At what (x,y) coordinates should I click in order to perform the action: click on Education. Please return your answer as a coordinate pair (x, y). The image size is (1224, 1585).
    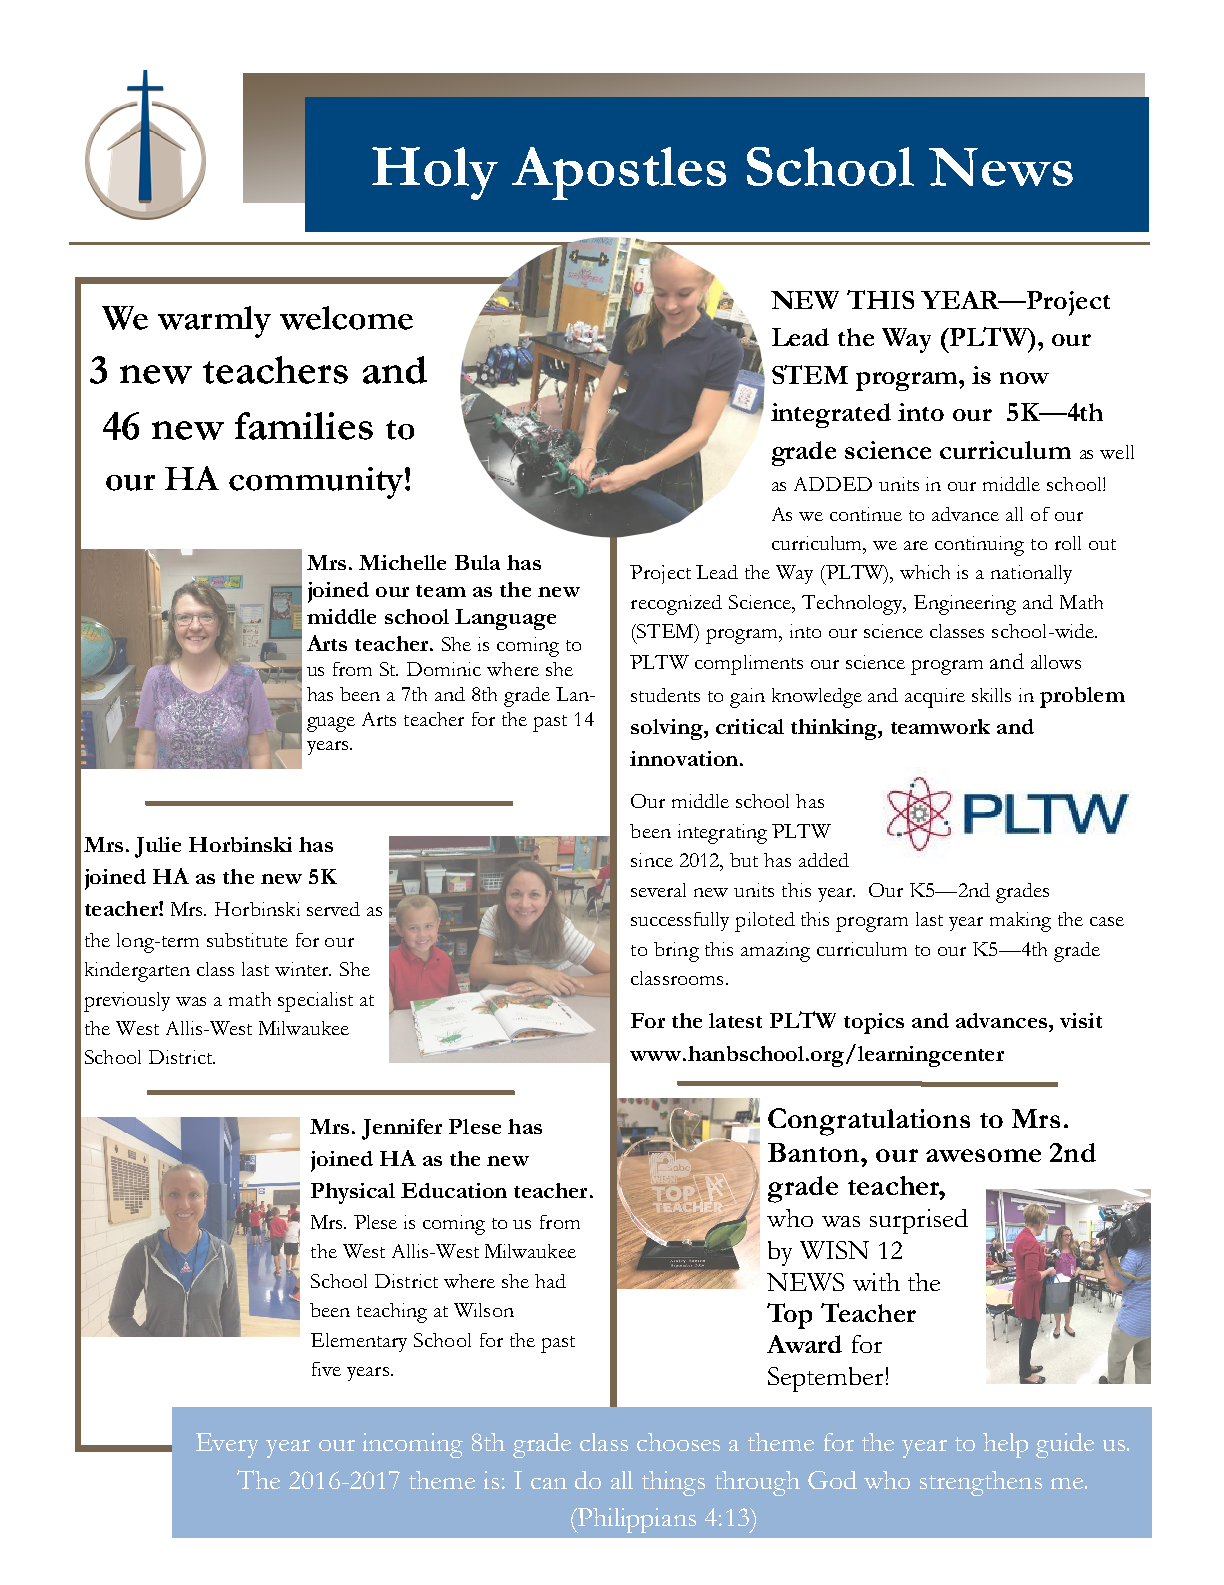
    Looking at the image, I should click on (454, 1190).
